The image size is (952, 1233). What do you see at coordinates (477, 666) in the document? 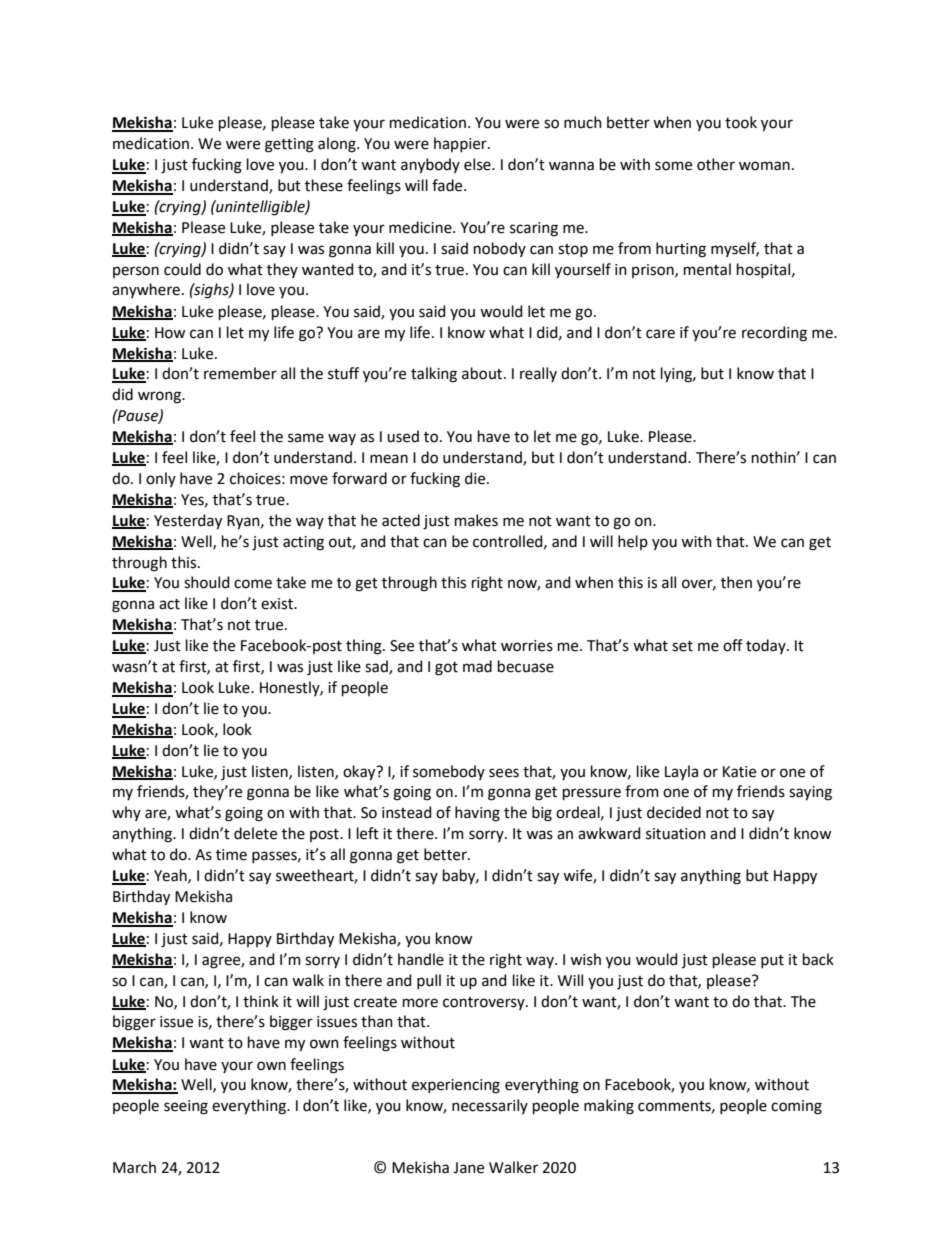
I see `mad` at bounding box center [477, 666].
